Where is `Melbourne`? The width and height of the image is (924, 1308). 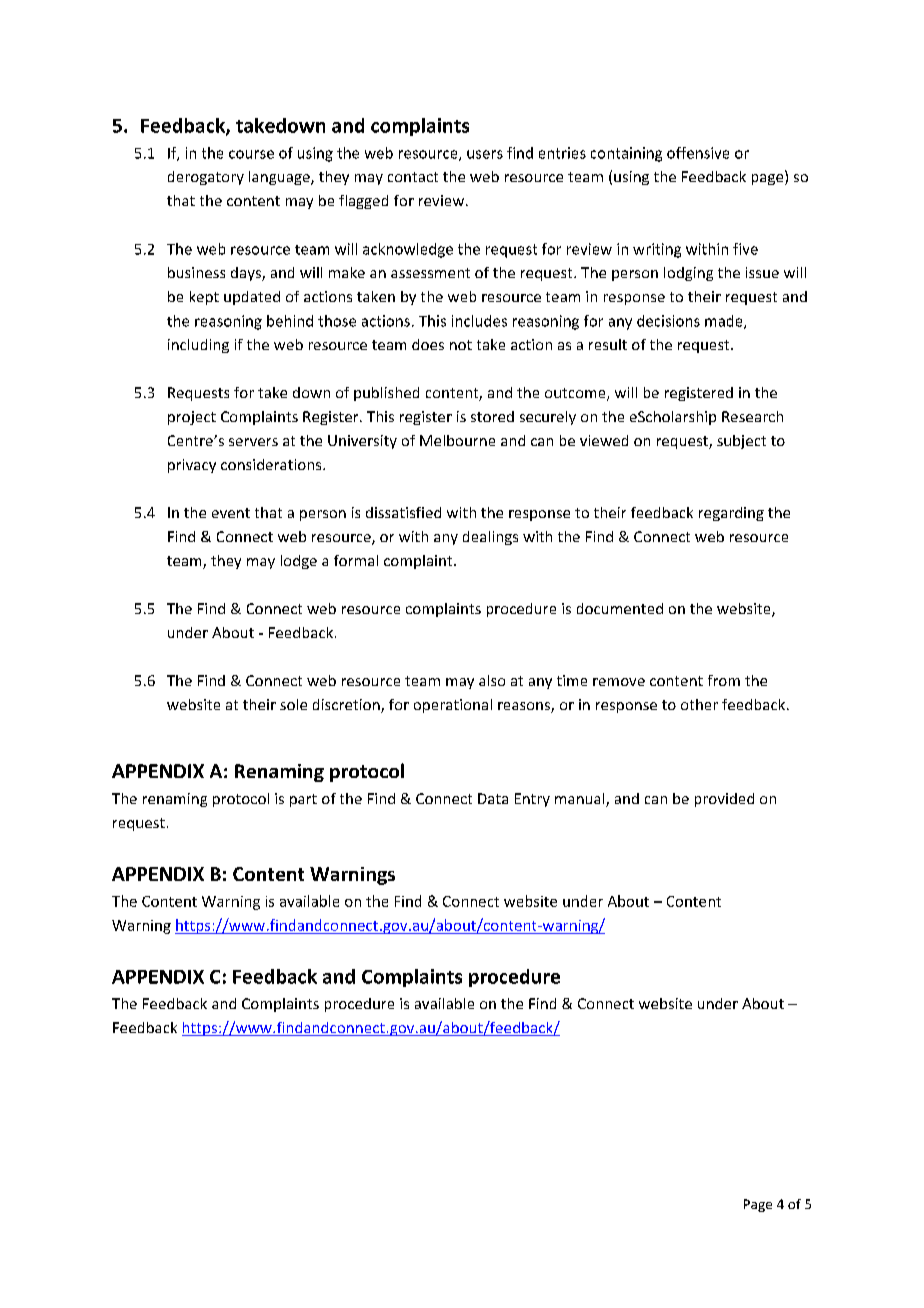 Melbourne is located at coordinates (457, 440).
